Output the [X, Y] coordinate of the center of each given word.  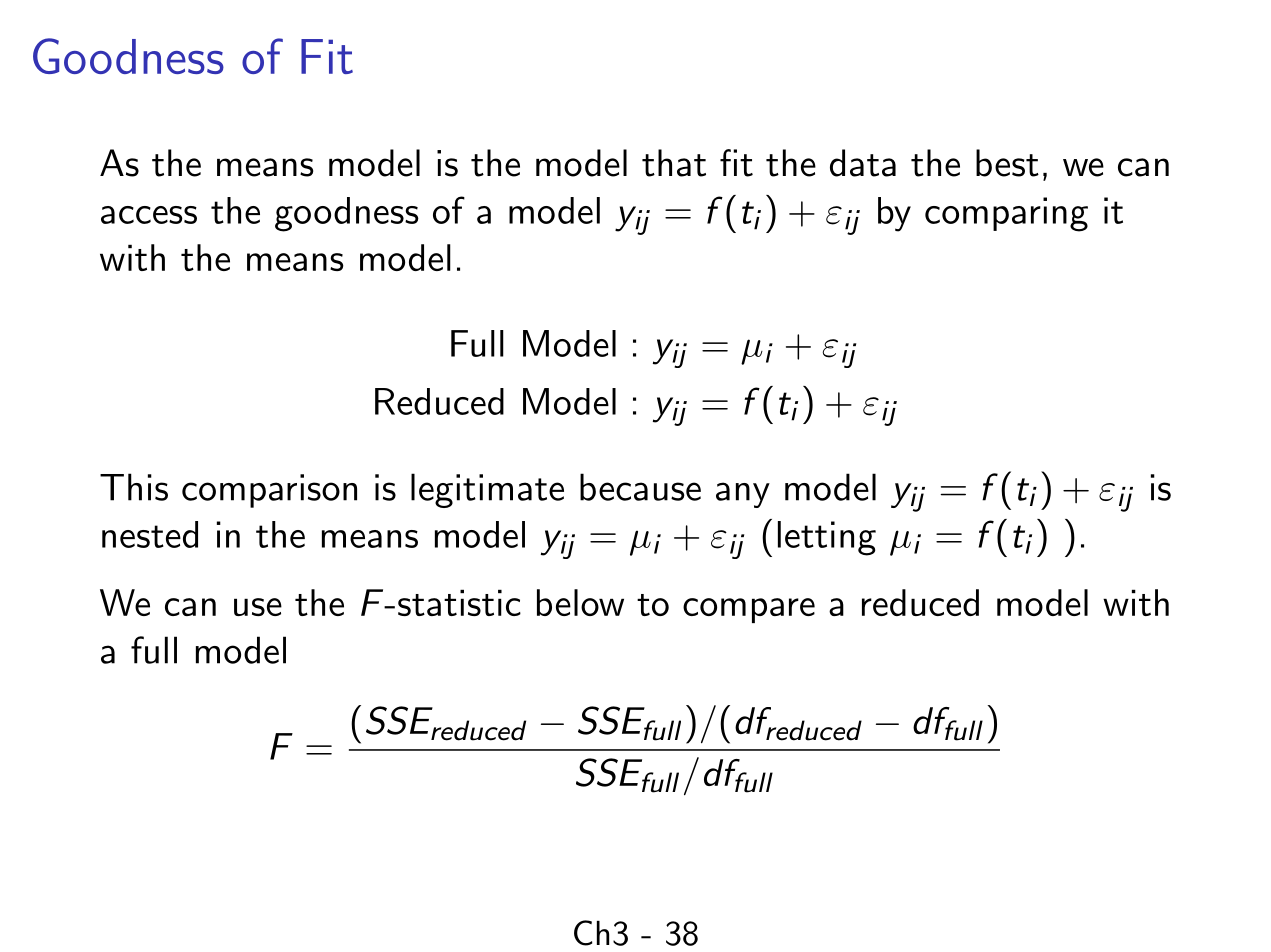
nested [150, 534]
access [149, 215]
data [863, 163]
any [743, 495]
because [640, 487]
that [674, 163]
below [580, 602]
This [134, 487]
